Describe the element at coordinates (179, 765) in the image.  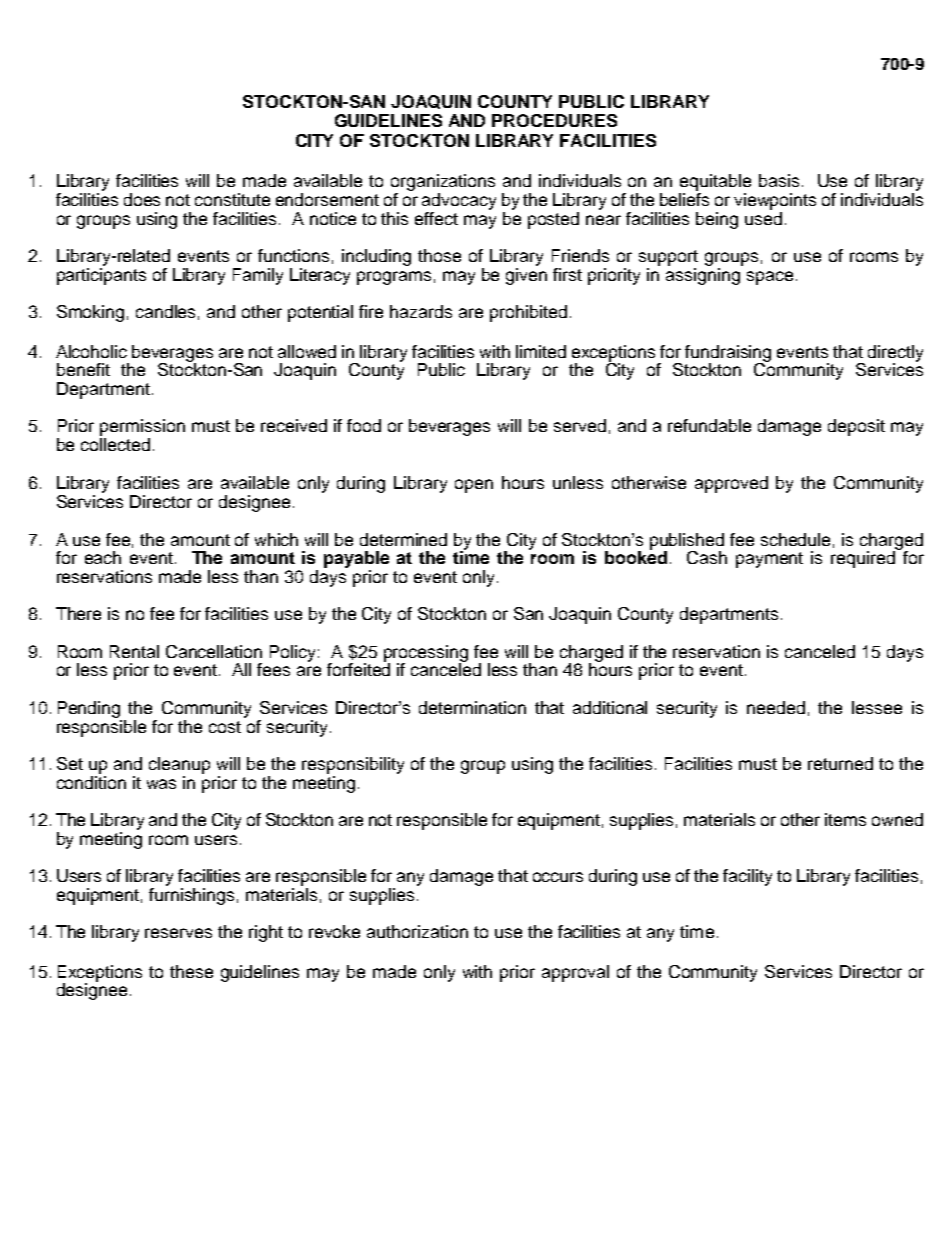
I see `cleanup` at that location.
